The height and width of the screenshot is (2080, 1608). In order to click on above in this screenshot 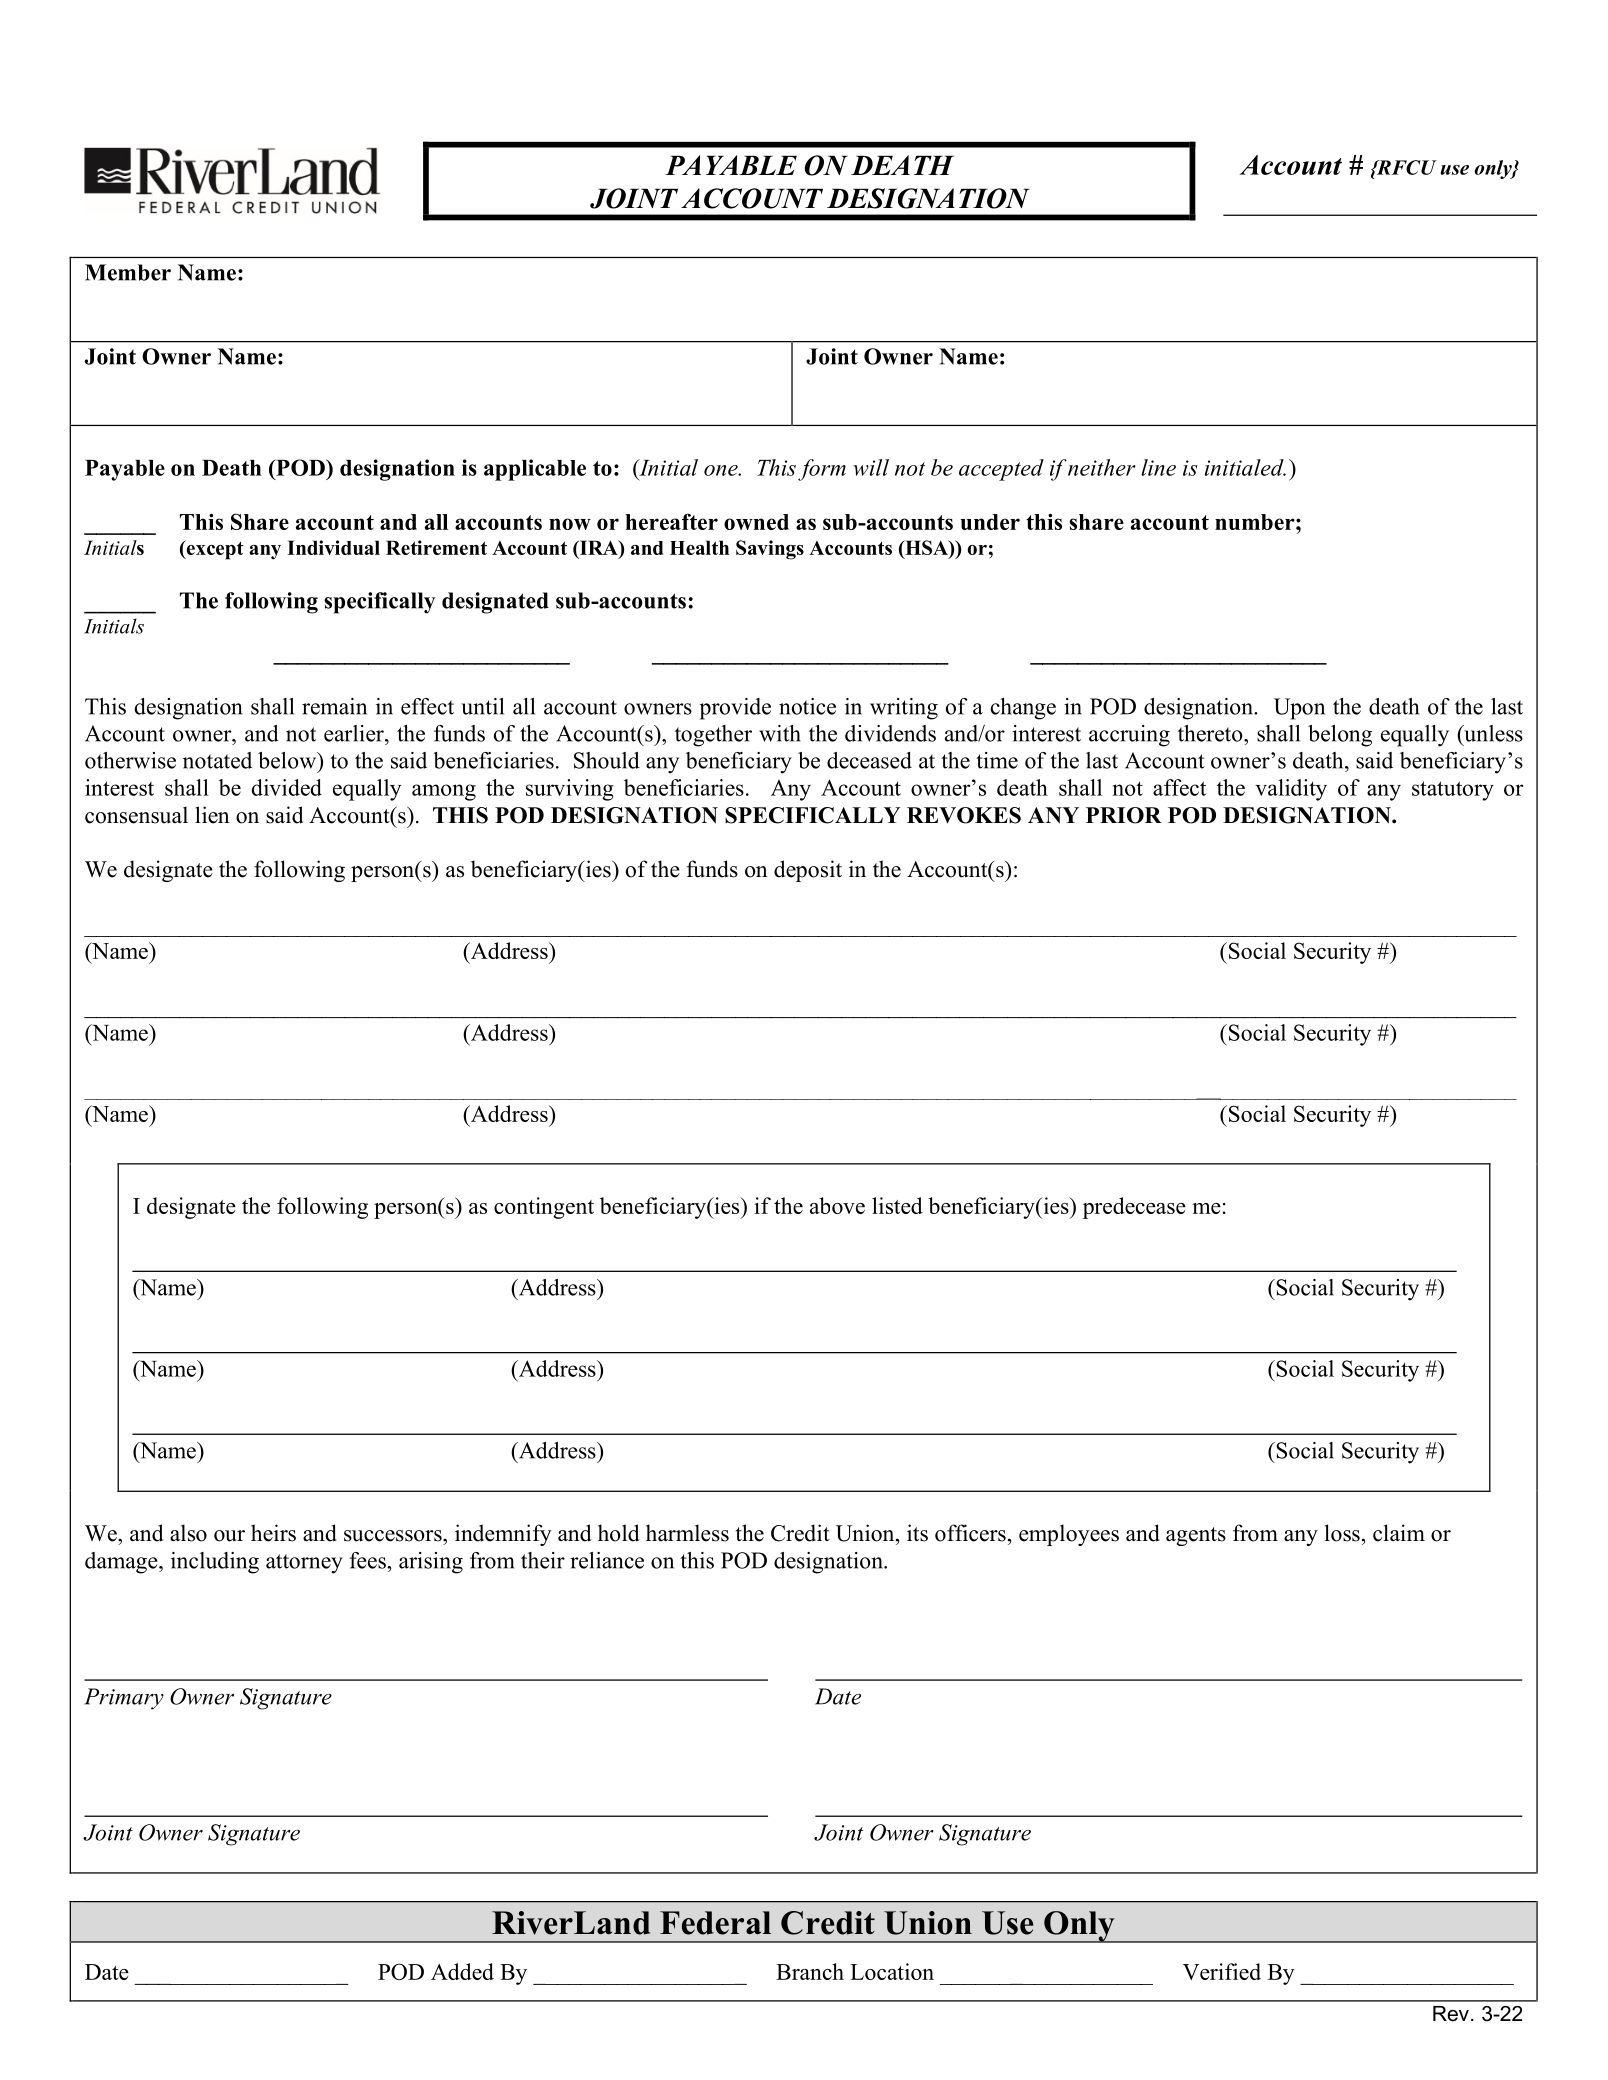, I will do `click(837, 1205)`.
